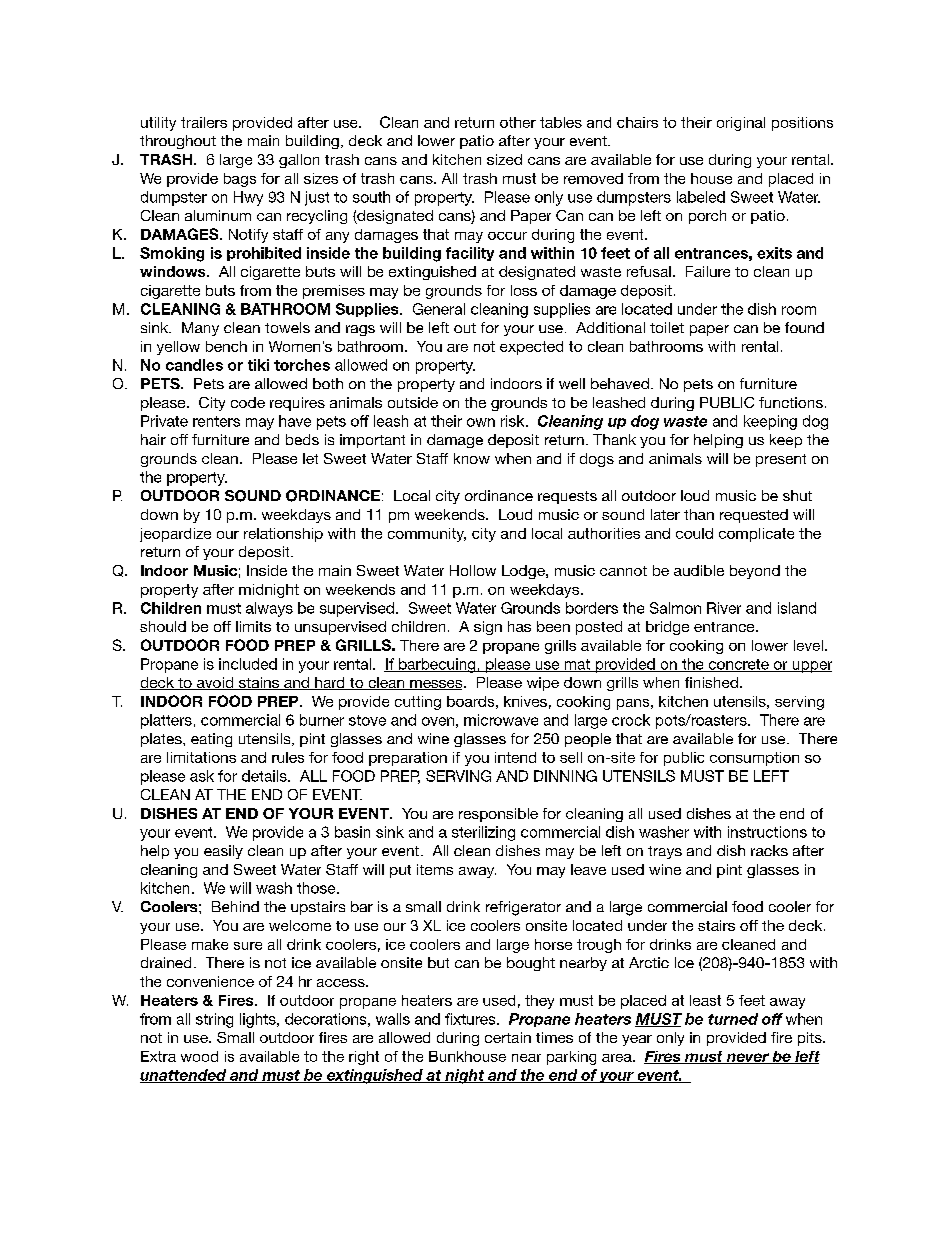 This image has height=1233, width=952. What do you see at coordinates (747, 1058) in the image?
I see `never` at bounding box center [747, 1058].
